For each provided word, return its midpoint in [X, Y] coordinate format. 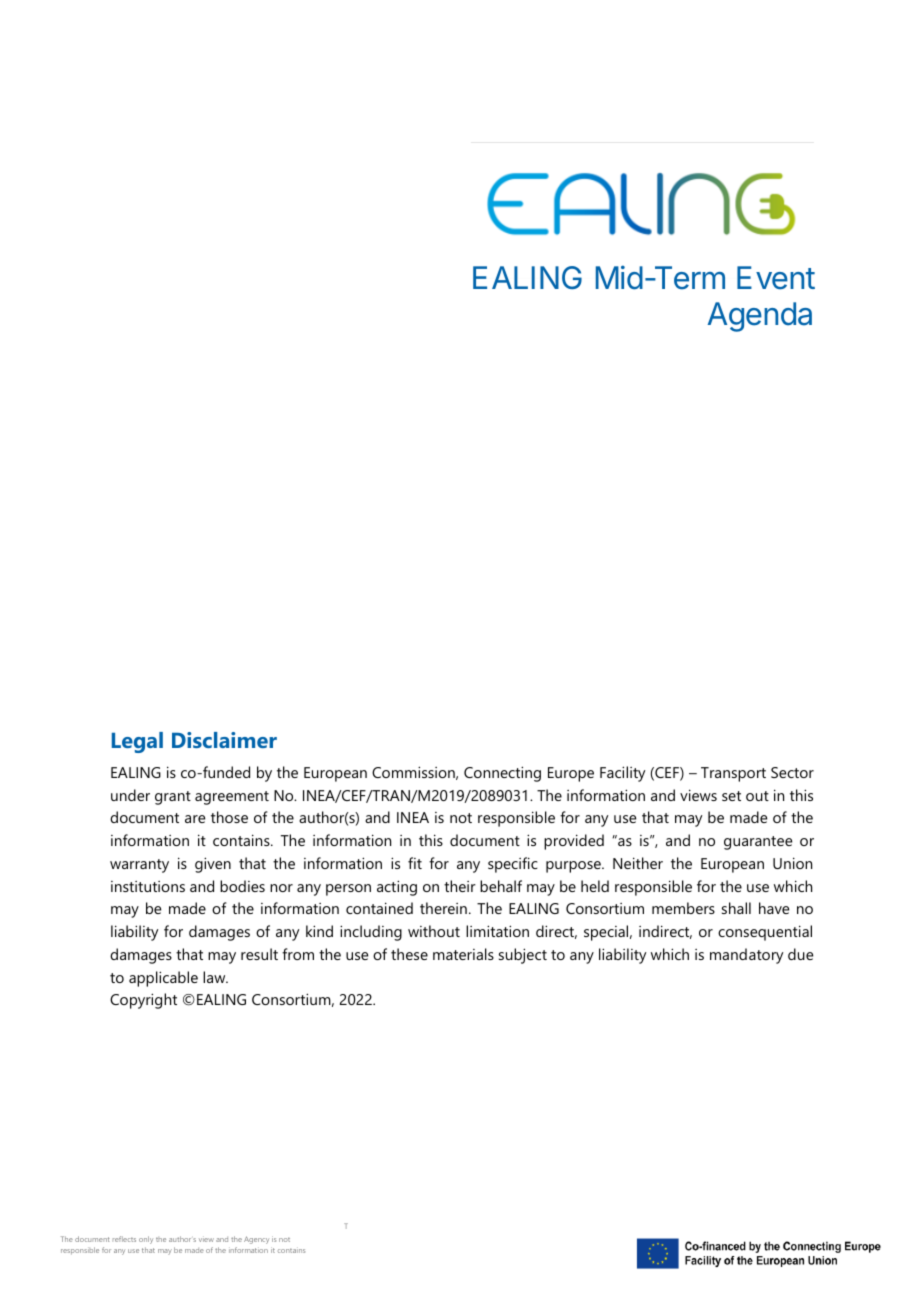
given [213, 865]
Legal [137, 742]
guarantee [758, 843]
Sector [792, 772]
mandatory [746, 956]
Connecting [502, 774]
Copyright [143, 1001]
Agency [256, 1240]
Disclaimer [224, 740]
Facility [622, 774]
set [731, 796]
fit [415, 863]
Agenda [760, 317]
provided [574, 842]
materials [463, 954]
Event [776, 278]
